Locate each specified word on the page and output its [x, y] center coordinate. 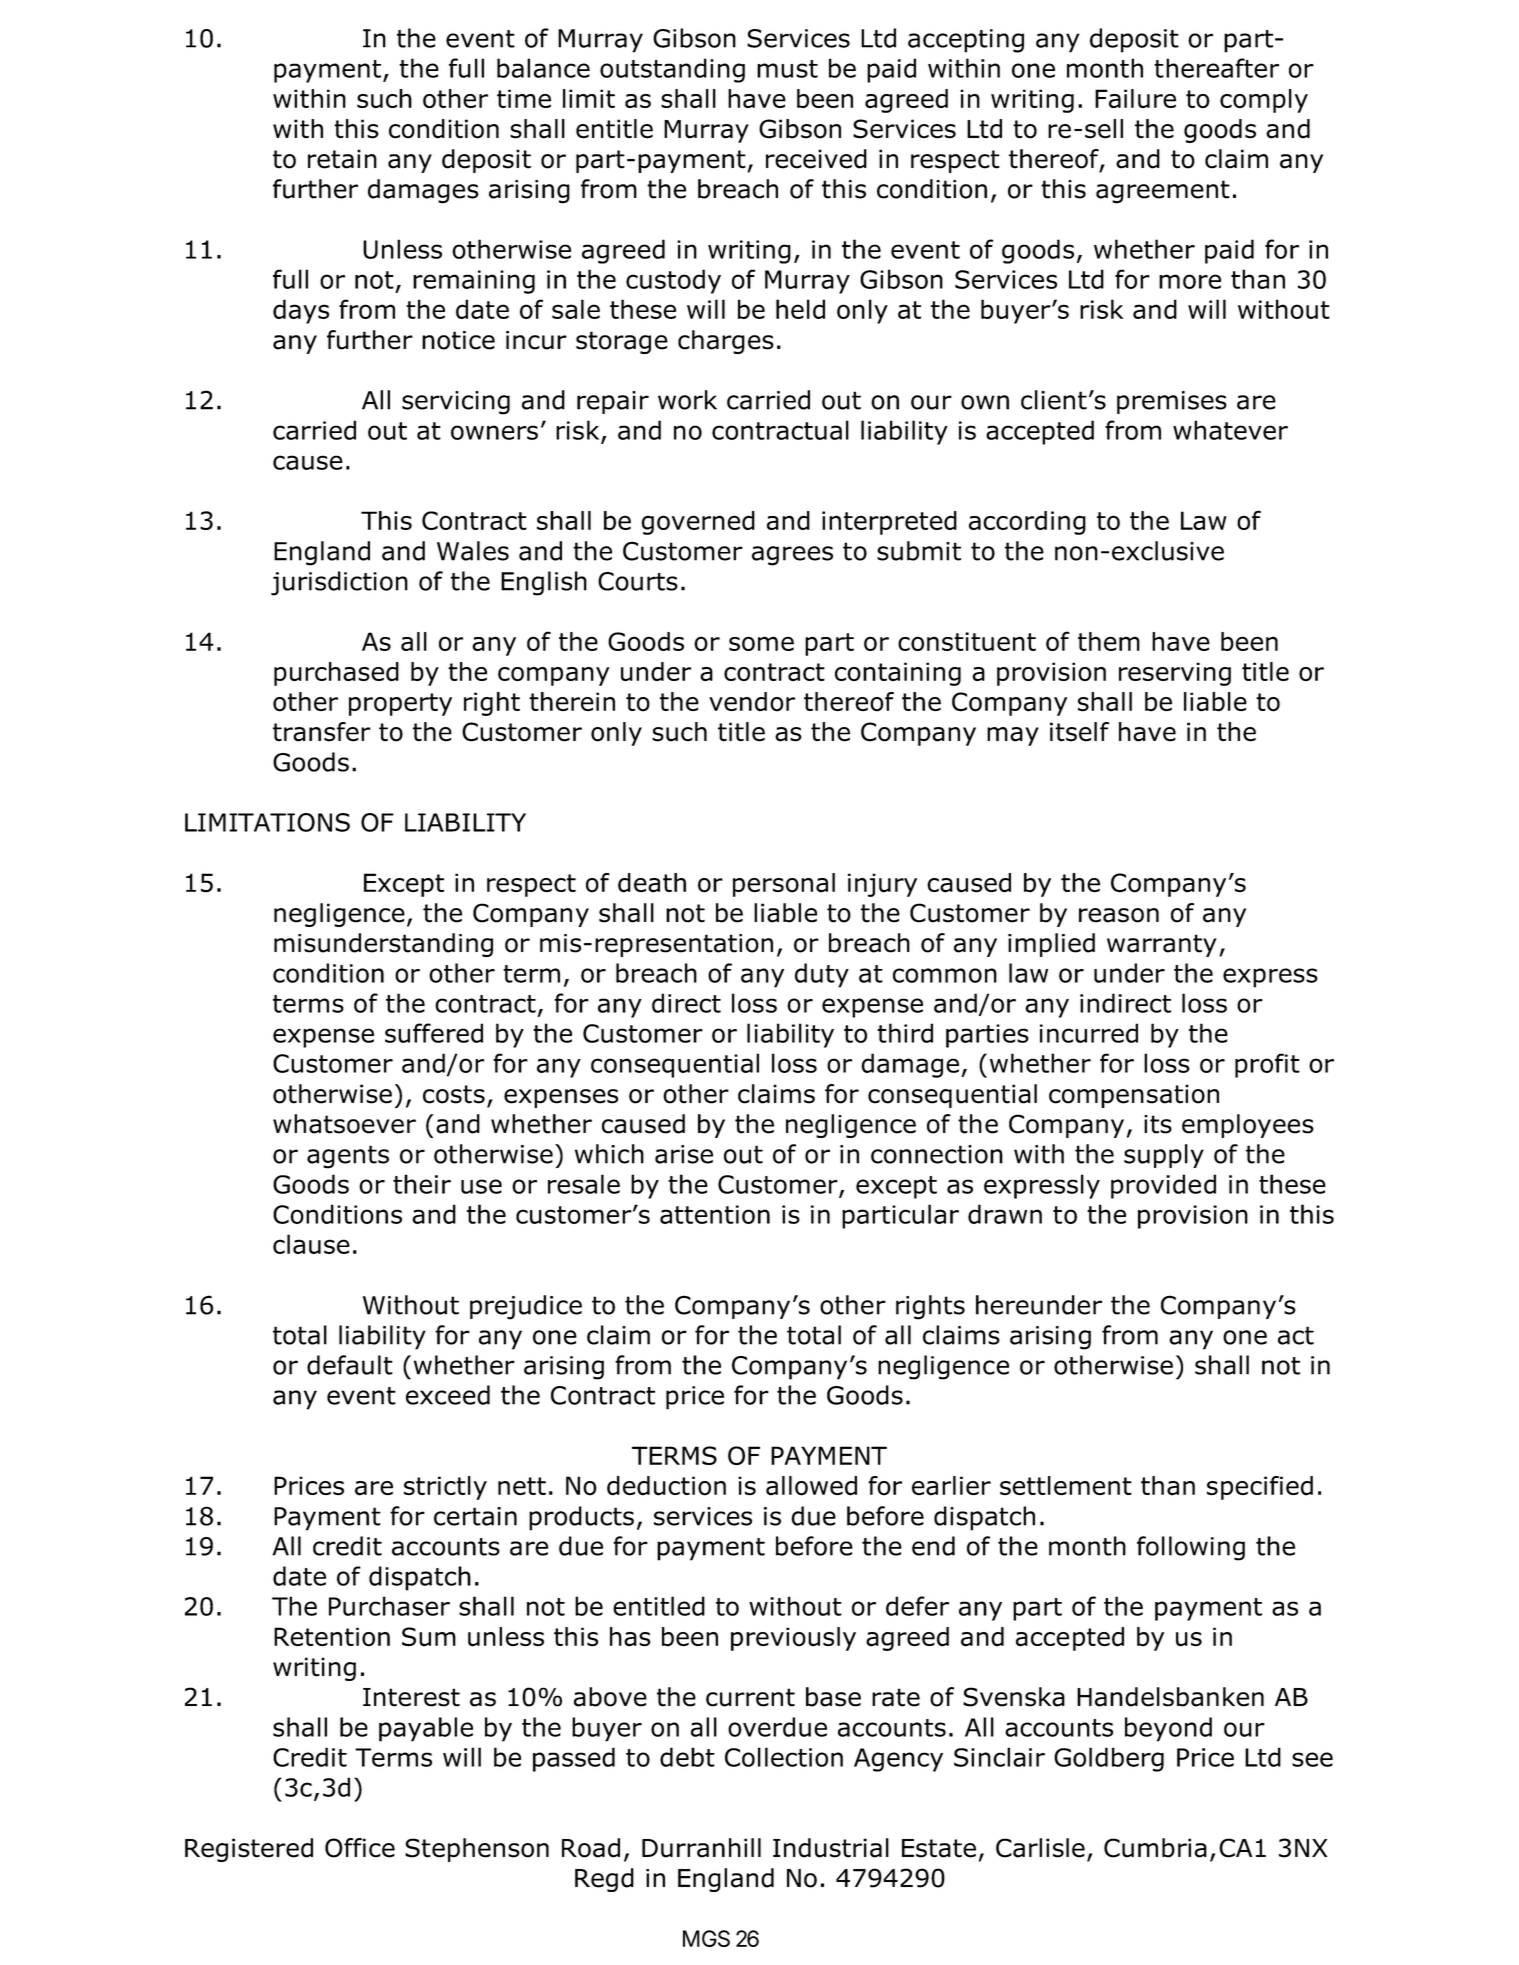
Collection [784, 1757]
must [787, 69]
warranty [1162, 945]
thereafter [1216, 68]
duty [822, 975]
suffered [434, 1033]
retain [342, 159]
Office [360, 1848]
